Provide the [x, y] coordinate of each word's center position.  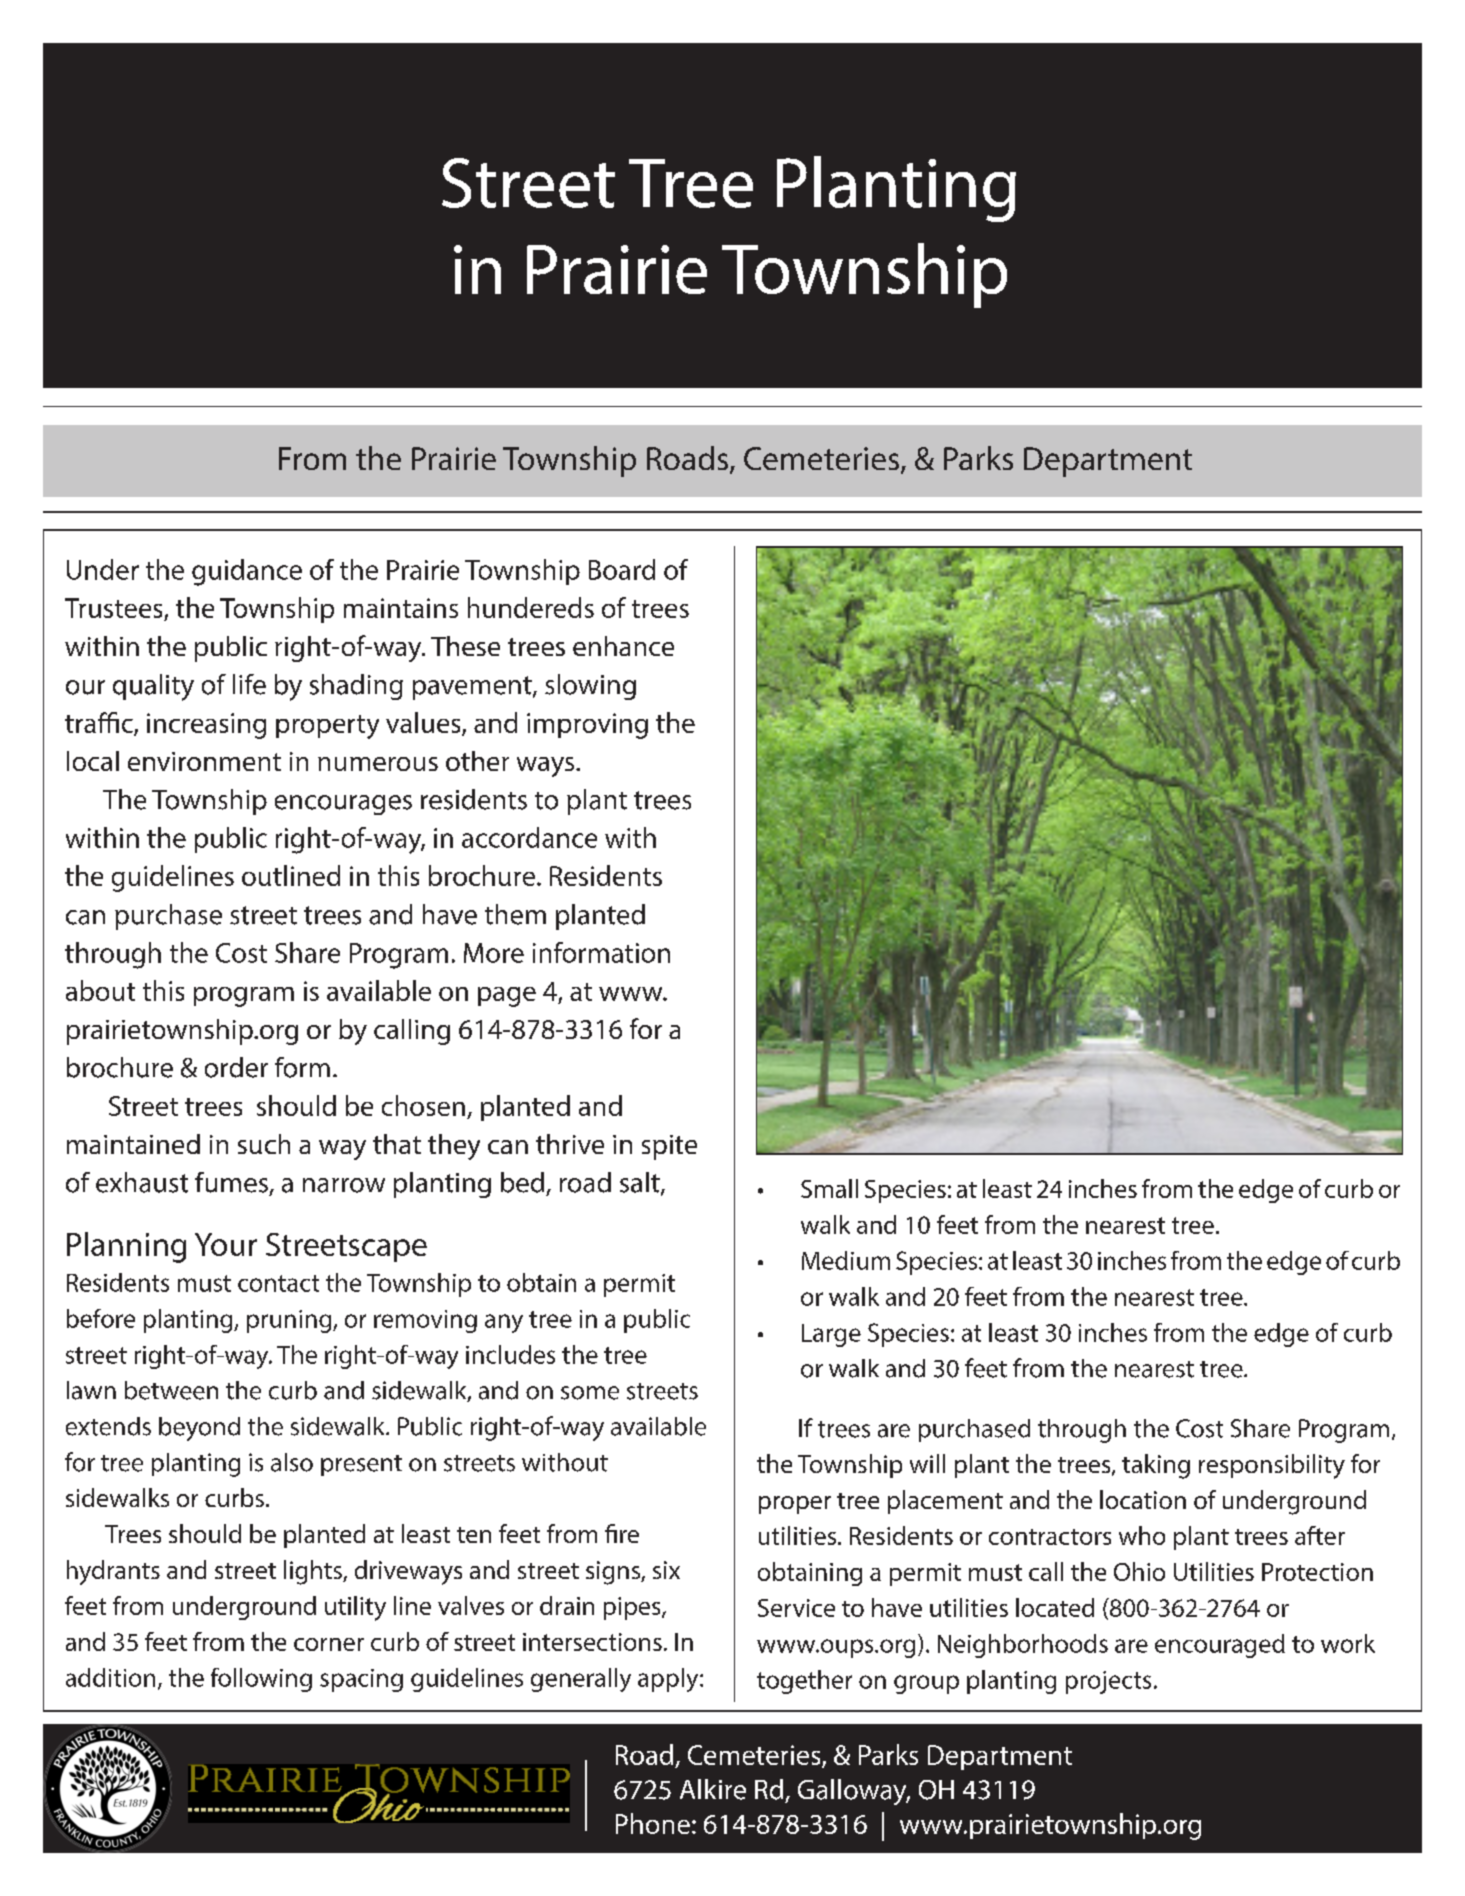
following [261, 1680]
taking [1156, 1466]
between [171, 1390]
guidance [247, 572]
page [507, 997]
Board [622, 569]
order [236, 1067]
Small [829, 1188]
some [590, 1393]
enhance [623, 646]
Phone [653, 1823]
